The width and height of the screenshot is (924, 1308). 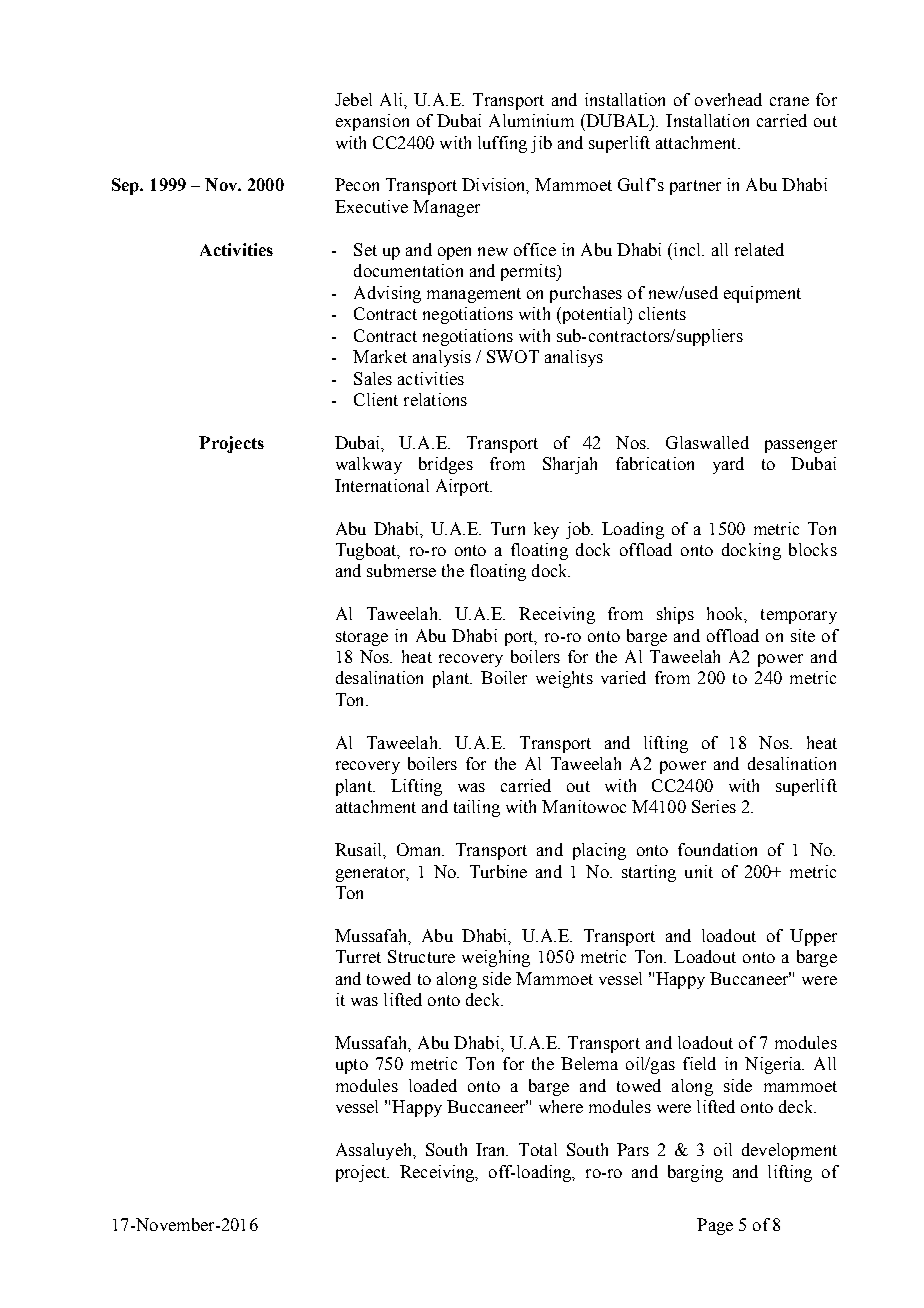 I want to click on Iran, so click(x=492, y=1149).
